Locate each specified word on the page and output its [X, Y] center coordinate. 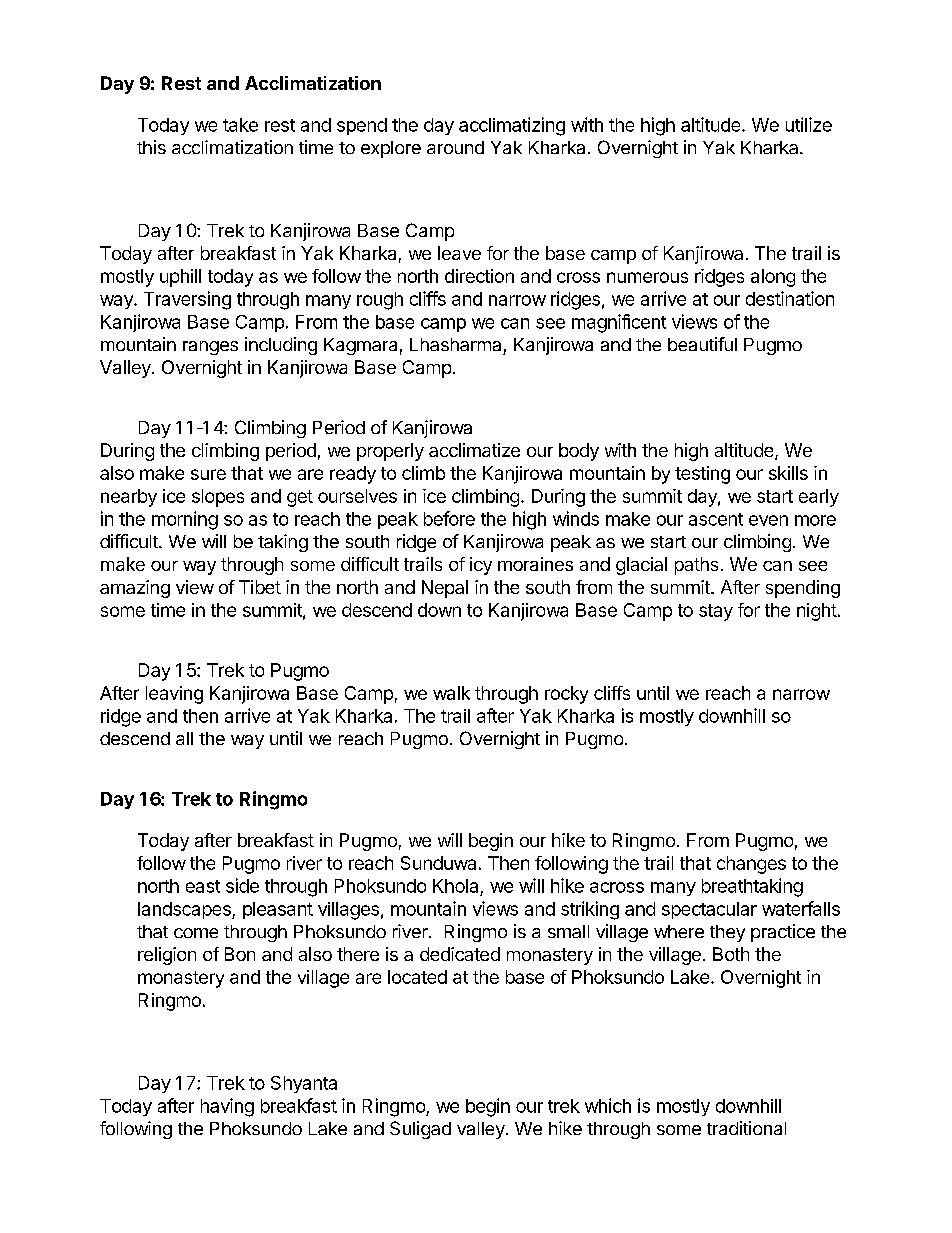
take [240, 125]
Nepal [445, 589]
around [455, 147]
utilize [809, 124]
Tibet [260, 587]
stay [716, 612]
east [203, 886]
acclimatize [474, 450]
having [227, 1107]
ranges [210, 348]
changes [751, 865]
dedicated [460, 954]
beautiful [702, 344]
